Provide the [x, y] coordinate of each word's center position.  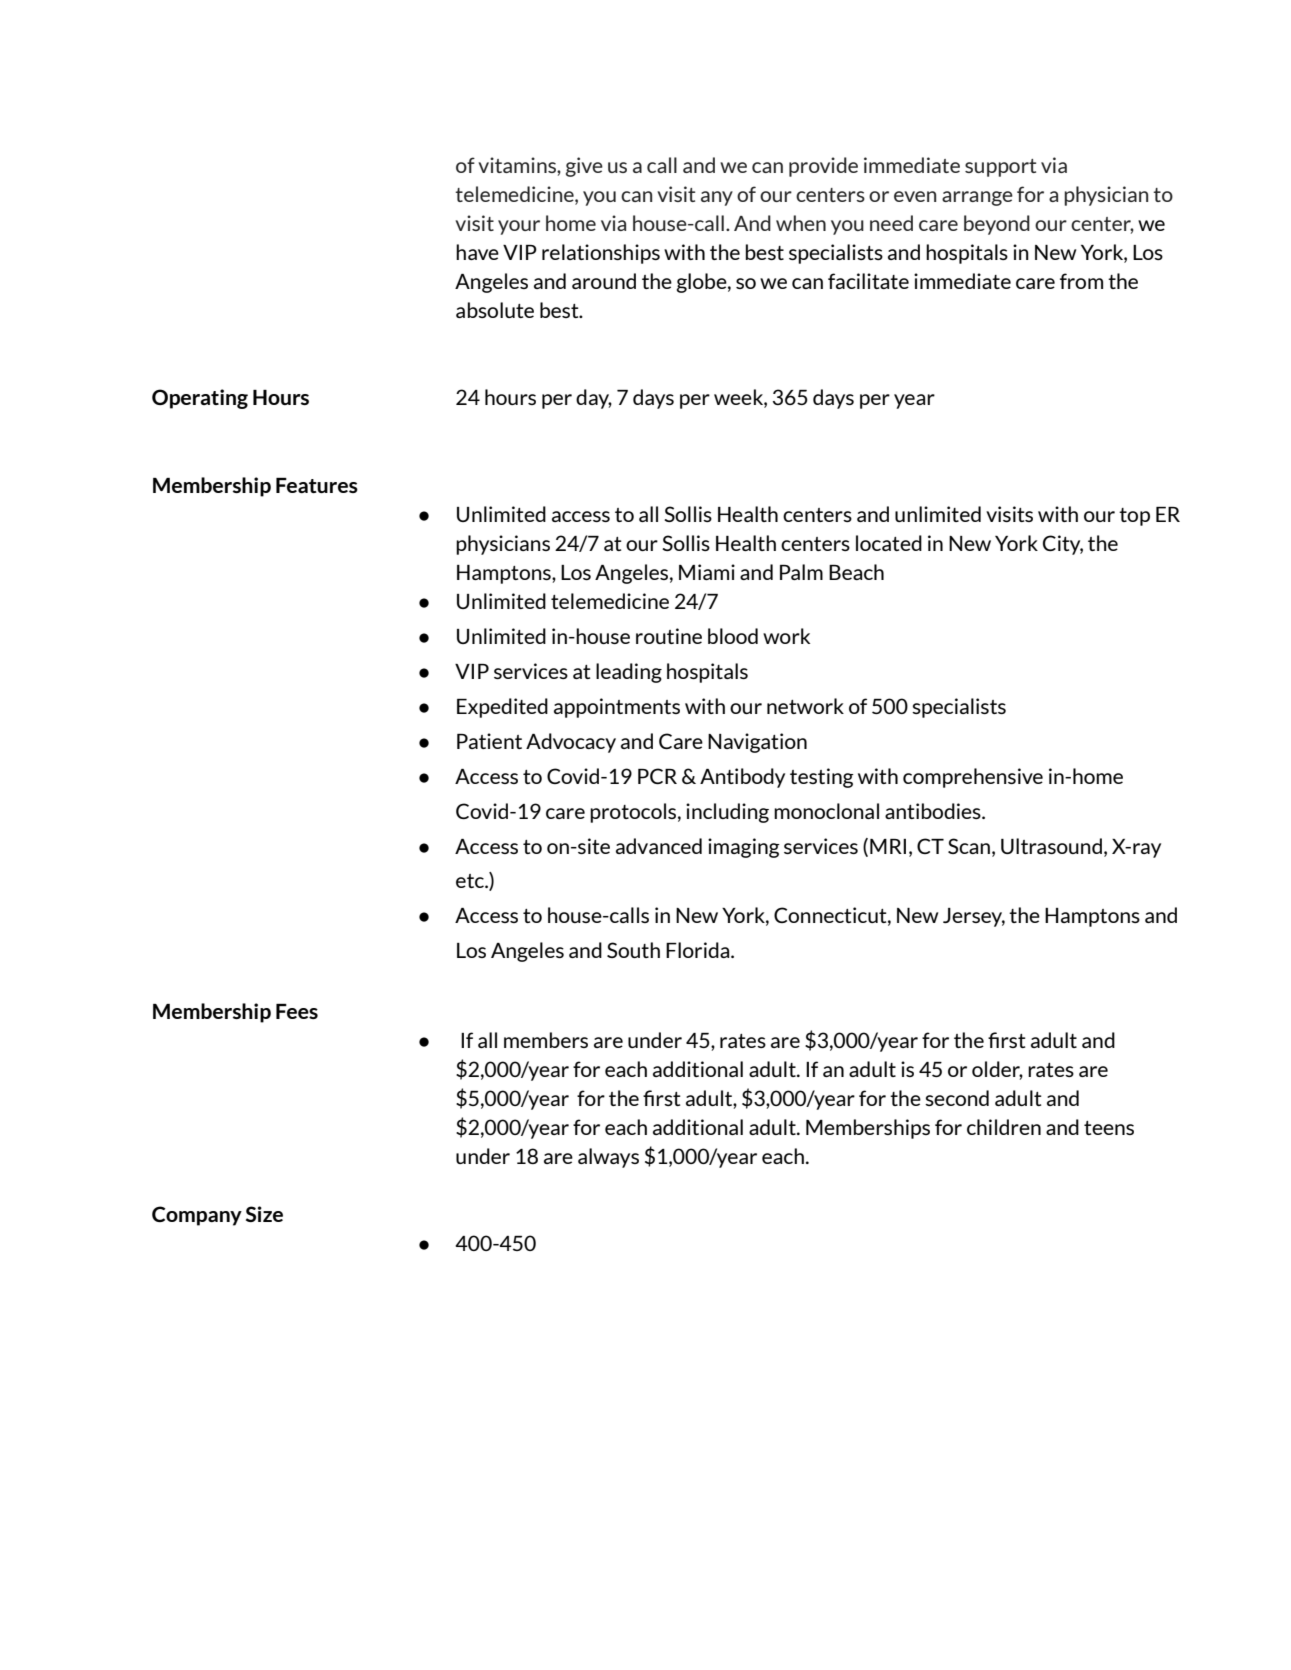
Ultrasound [1051, 846]
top [1134, 517]
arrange [977, 198]
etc [471, 881]
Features [317, 485]
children [1004, 1127]
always [608, 1158]
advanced [659, 846]
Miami [707, 572]
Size [264, 1214]
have [477, 252]
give [584, 167]
